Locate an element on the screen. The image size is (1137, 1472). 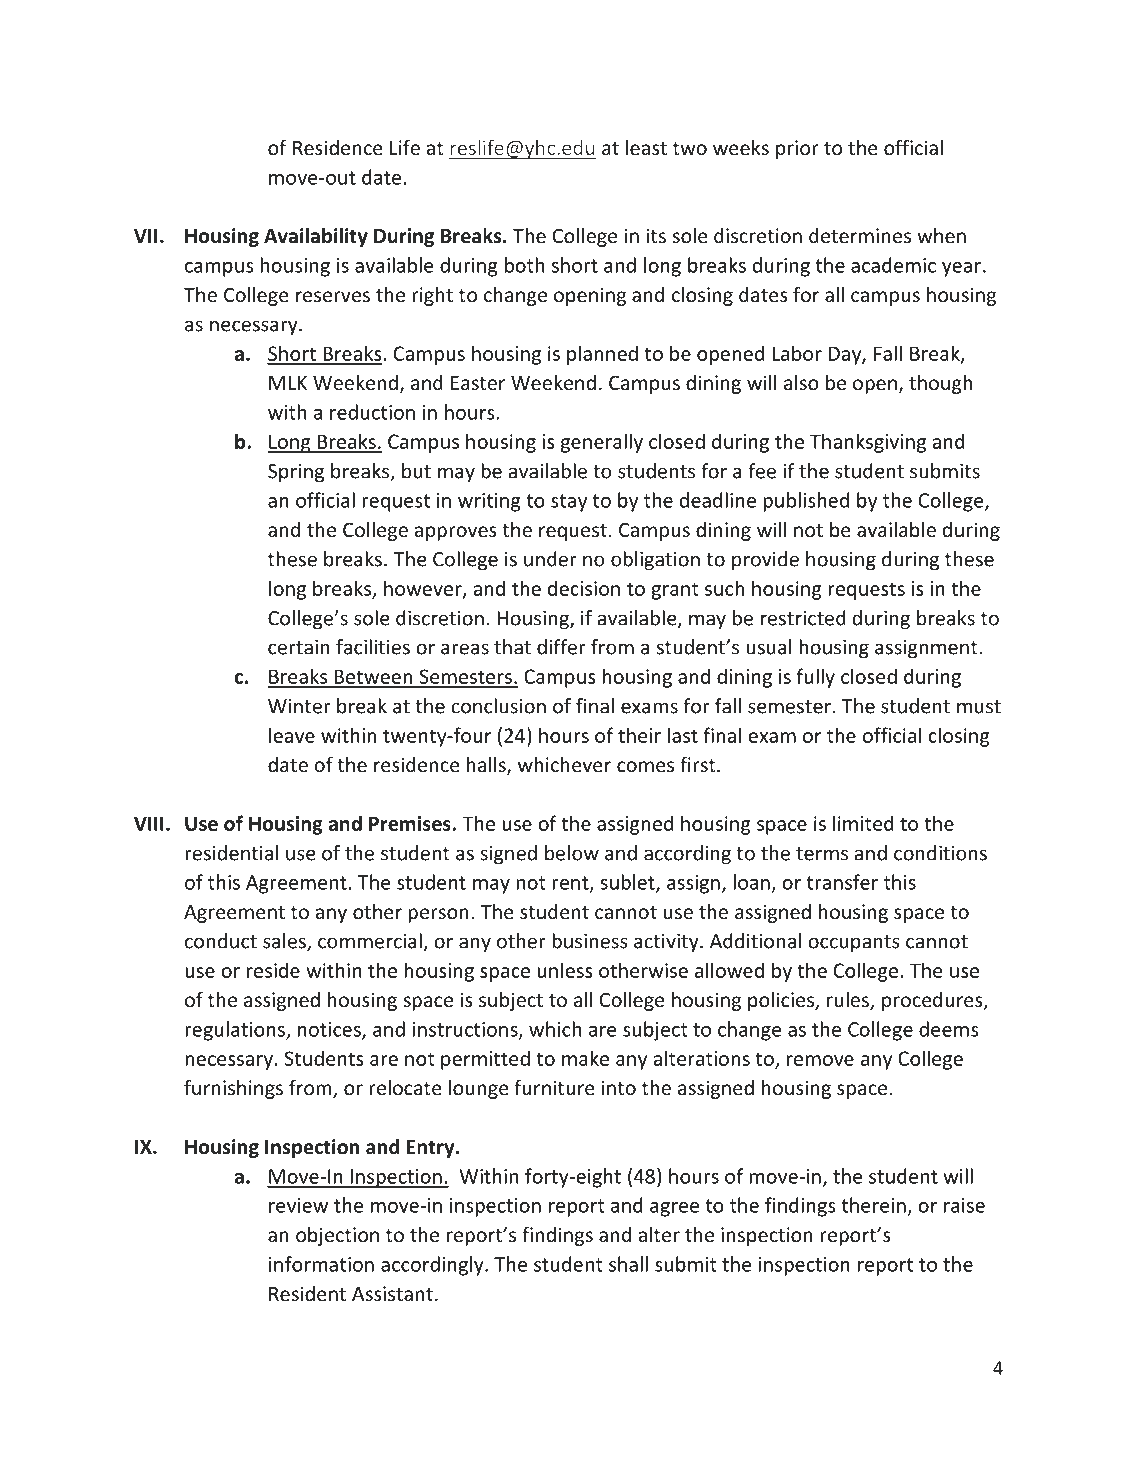
unless is located at coordinates (565, 970).
